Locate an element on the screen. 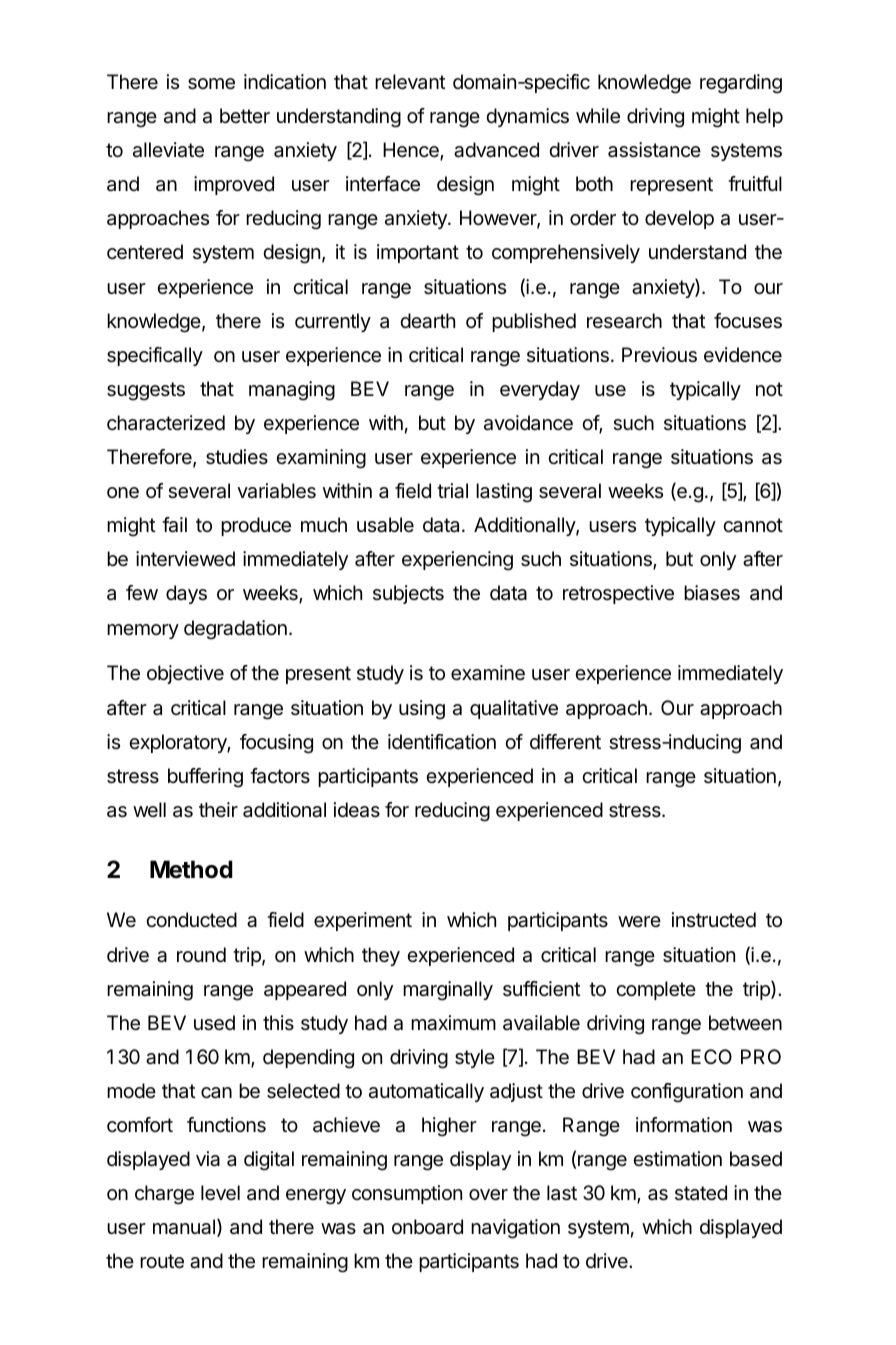 This screenshot has height=1345, width=896. Hence is located at coordinates (412, 151).
